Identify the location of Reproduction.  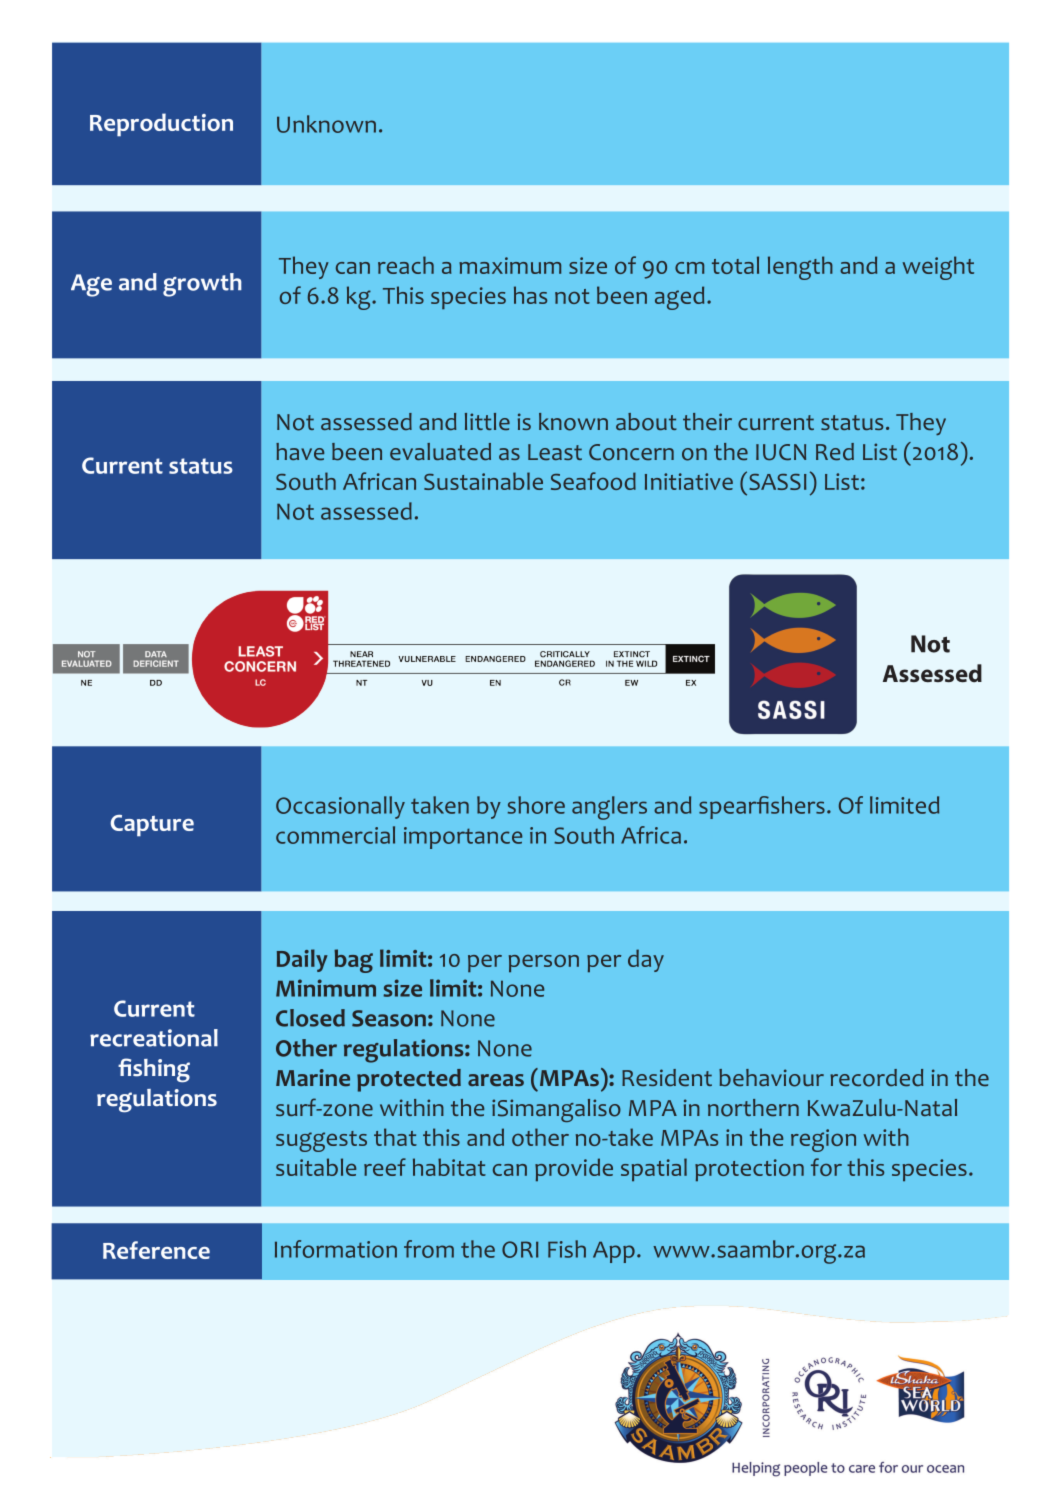
(161, 125).
